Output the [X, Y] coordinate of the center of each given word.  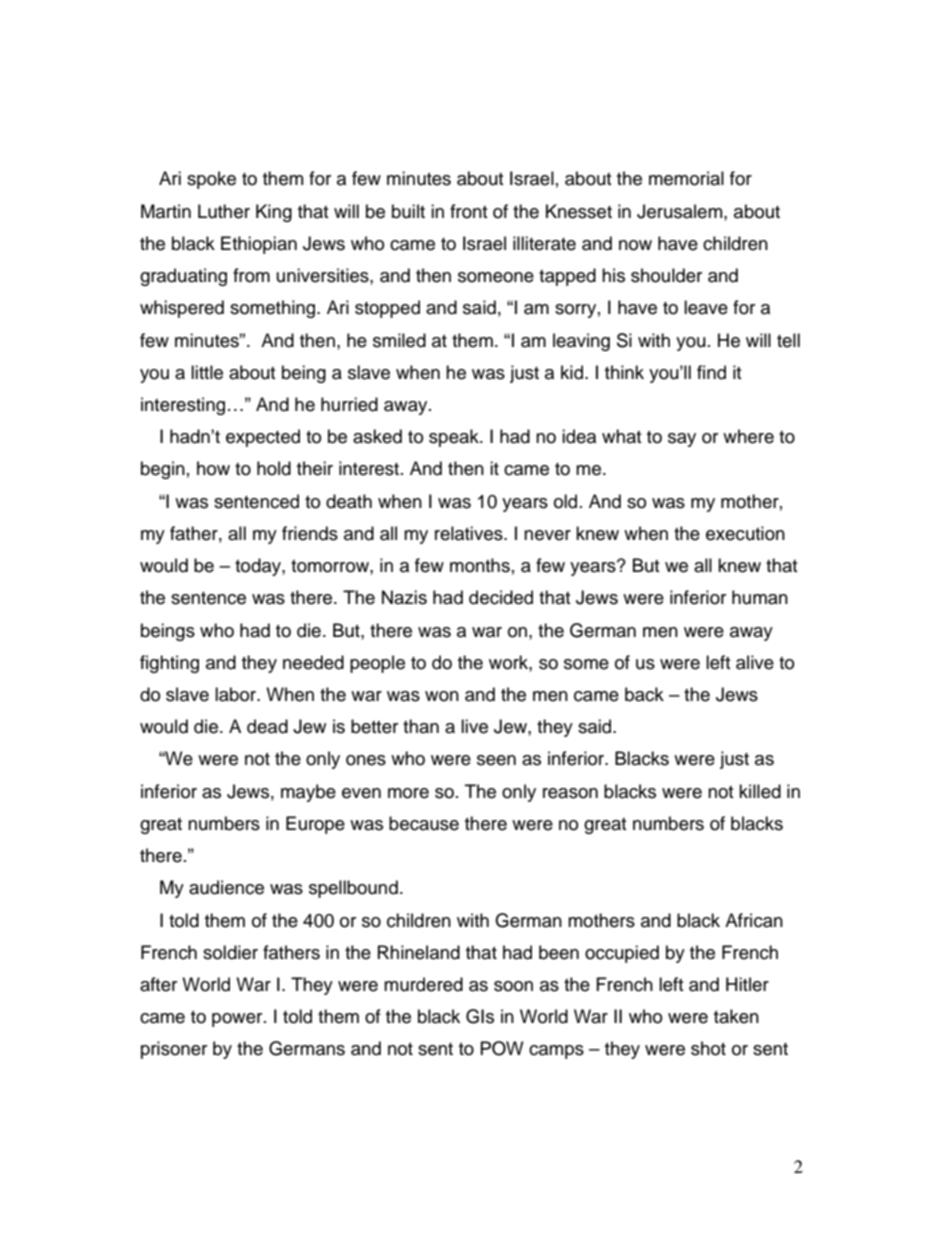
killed [760, 791]
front [468, 211]
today [259, 567]
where [748, 436]
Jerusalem [681, 211]
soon [513, 986]
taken [736, 1016]
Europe [315, 825]
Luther [224, 211]
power [238, 1020]
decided [501, 597]
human [760, 597]
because [424, 823]
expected [263, 438]
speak [455, 438]
